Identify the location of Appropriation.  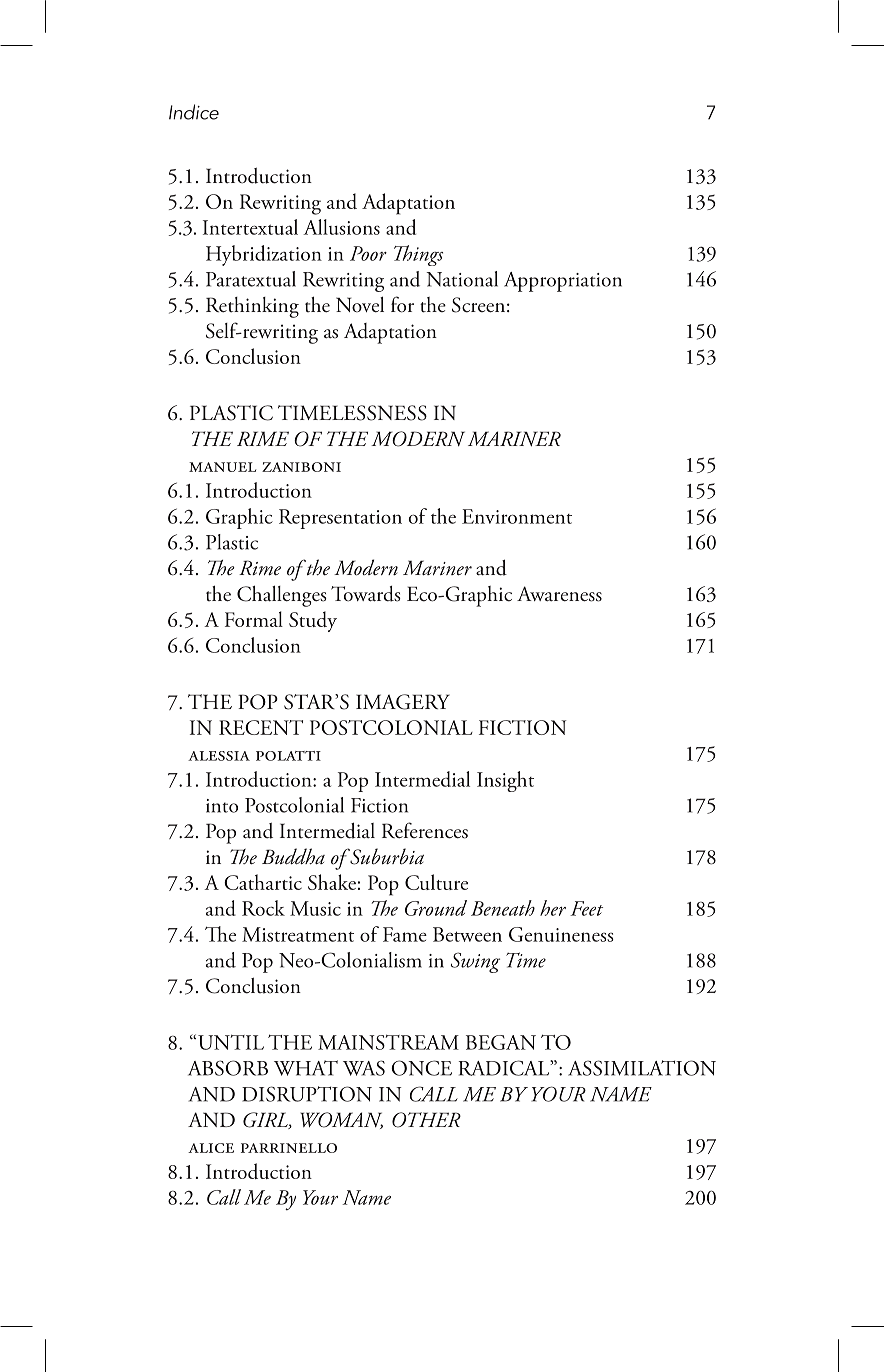
(563, 282).
